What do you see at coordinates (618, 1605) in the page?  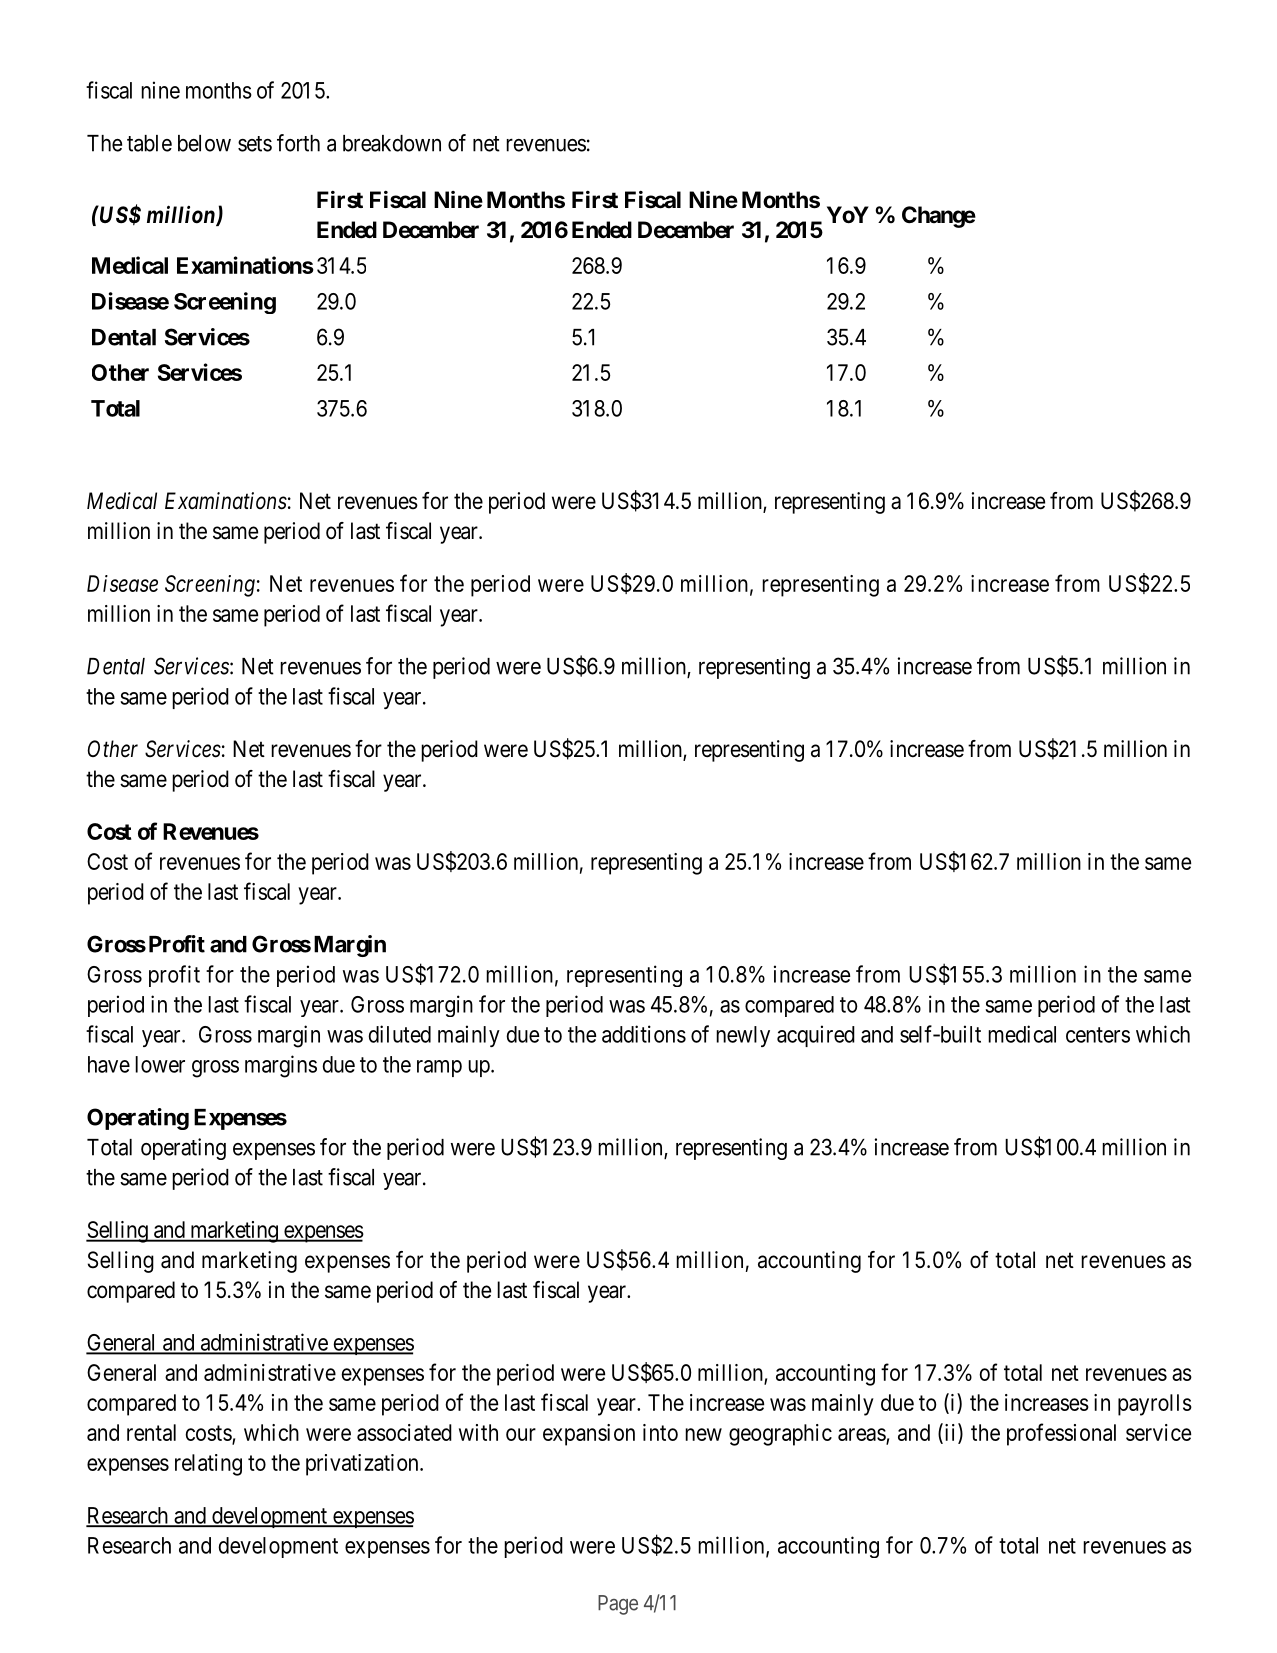 I see `Page` at bounding box center [618, 1605].
